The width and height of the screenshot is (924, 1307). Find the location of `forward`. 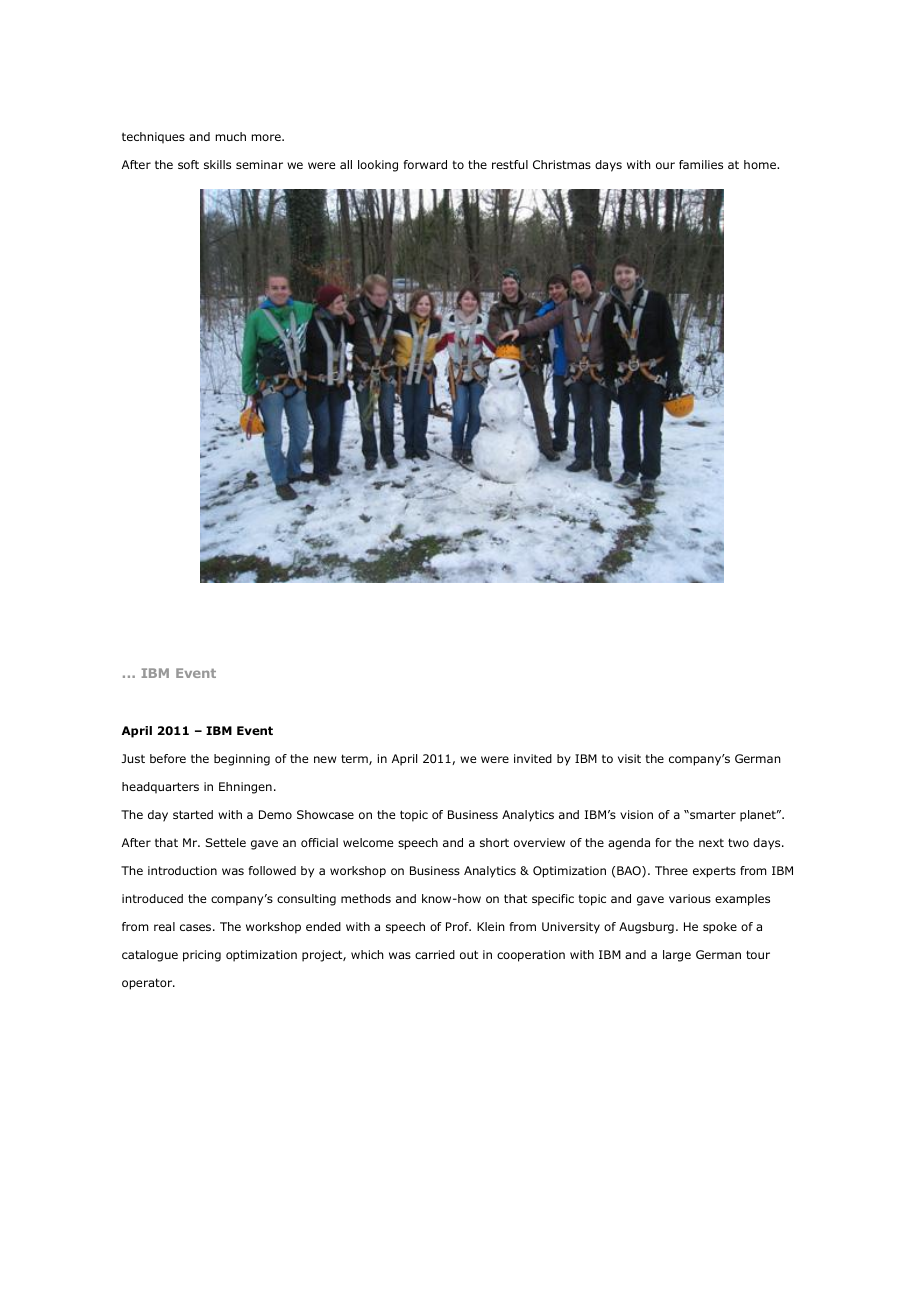

forward is located at coordinates (425, 164).
